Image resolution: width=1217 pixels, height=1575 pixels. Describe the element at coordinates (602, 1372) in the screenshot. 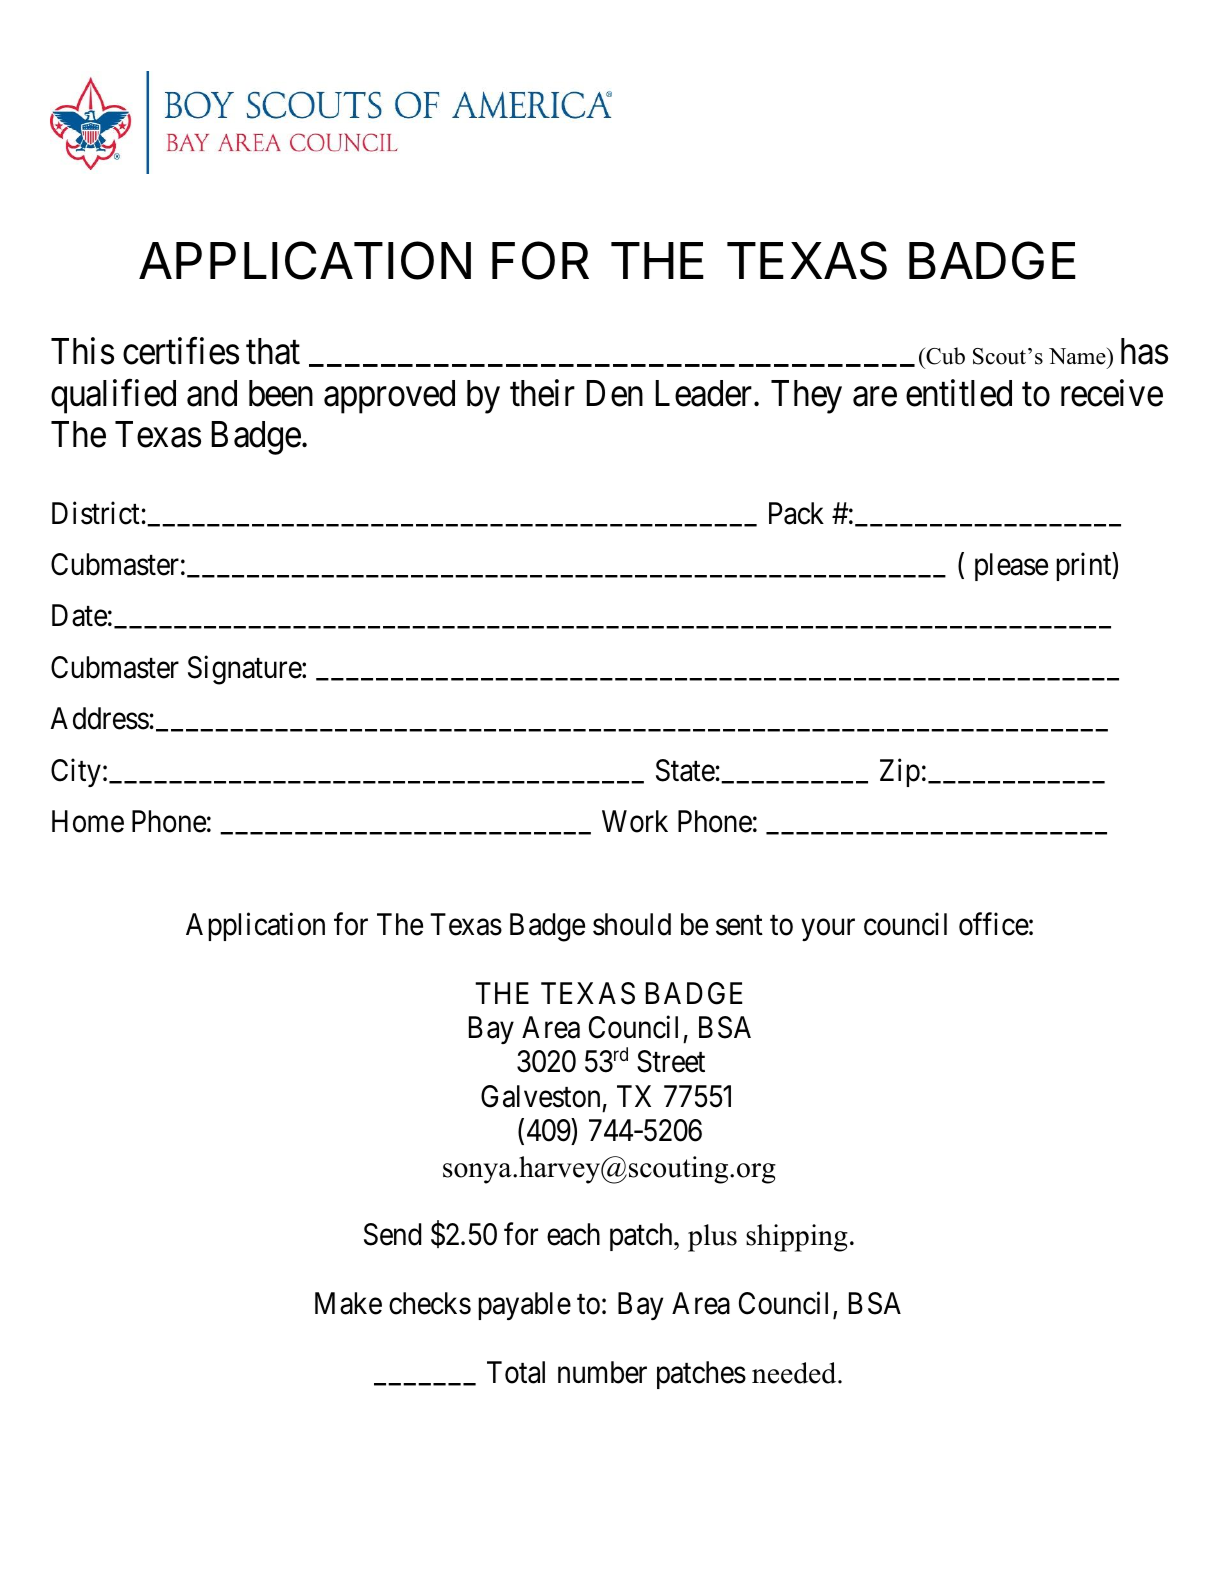

I see `number` at that location.
